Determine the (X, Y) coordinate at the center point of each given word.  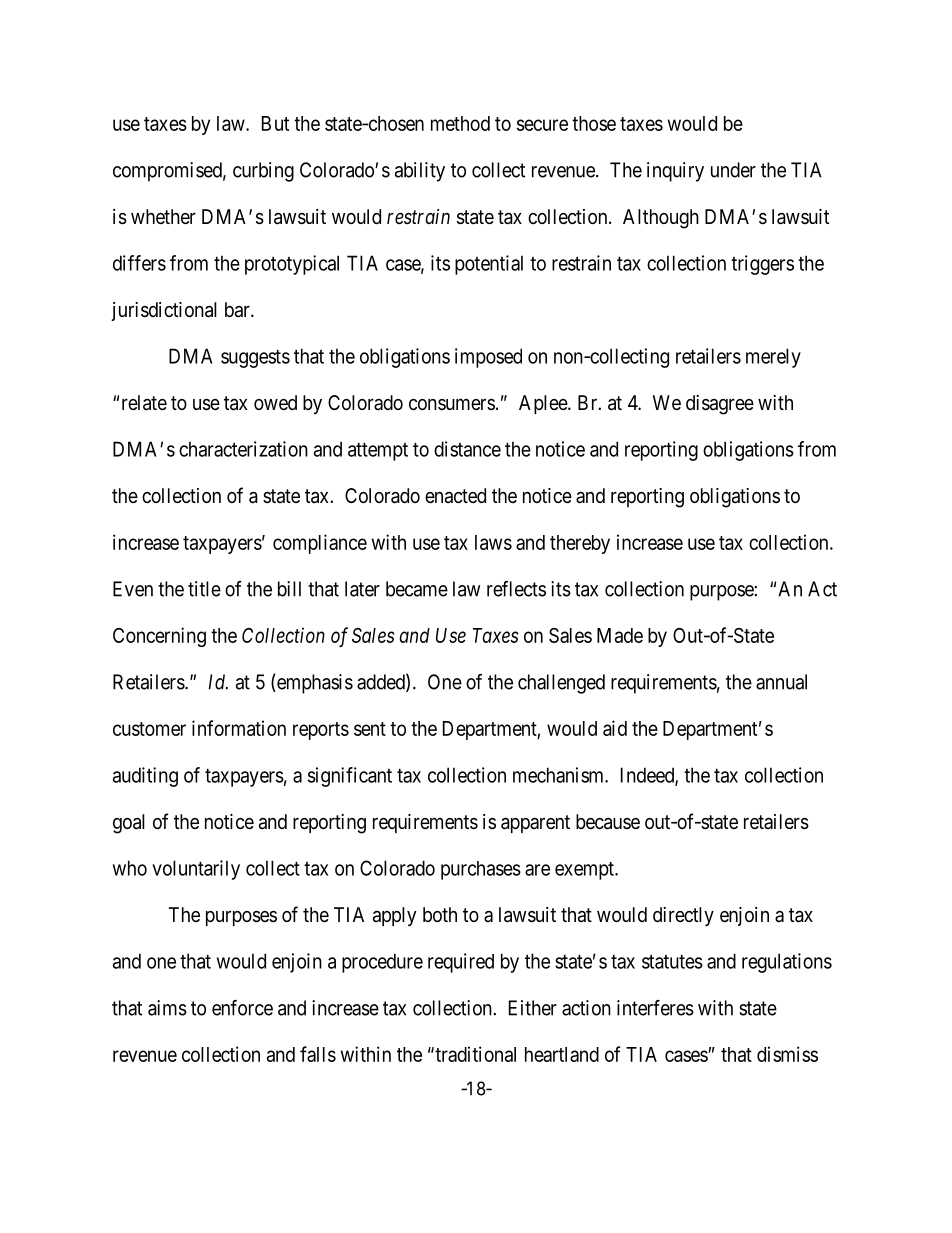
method (460, 123)
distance (467, 449)
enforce (242, 1008)
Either (533, 1008)
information (239, 728)
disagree (720, 405)
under (733, 170)
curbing (263, 172)
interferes (655, 1008)
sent (370, 729)
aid (615, 728)
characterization (243, 449)
